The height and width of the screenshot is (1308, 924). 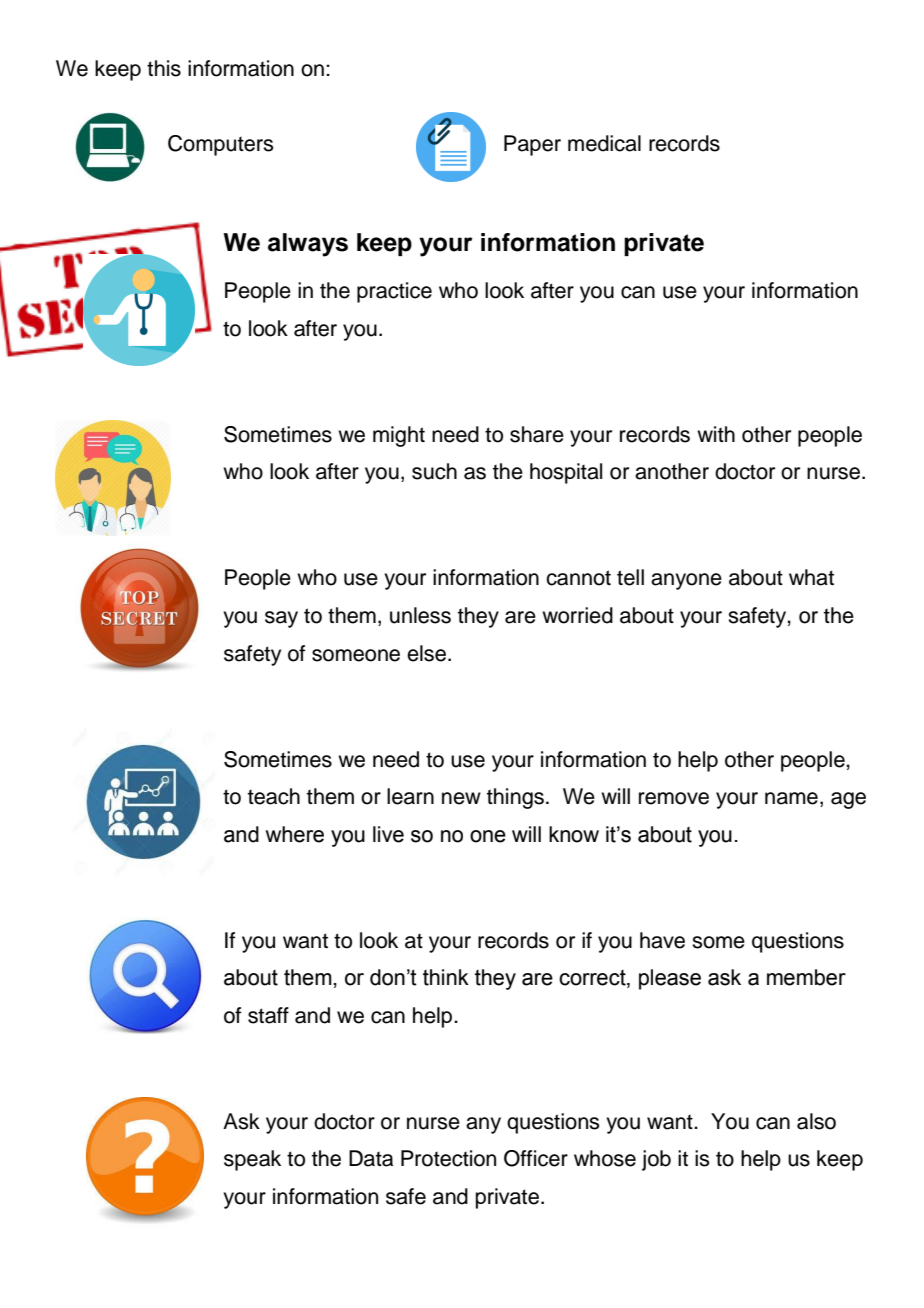 What do you see at coordinates (716, 434) in the screenshot?
I see `with` at bounding box center [716, 434].
